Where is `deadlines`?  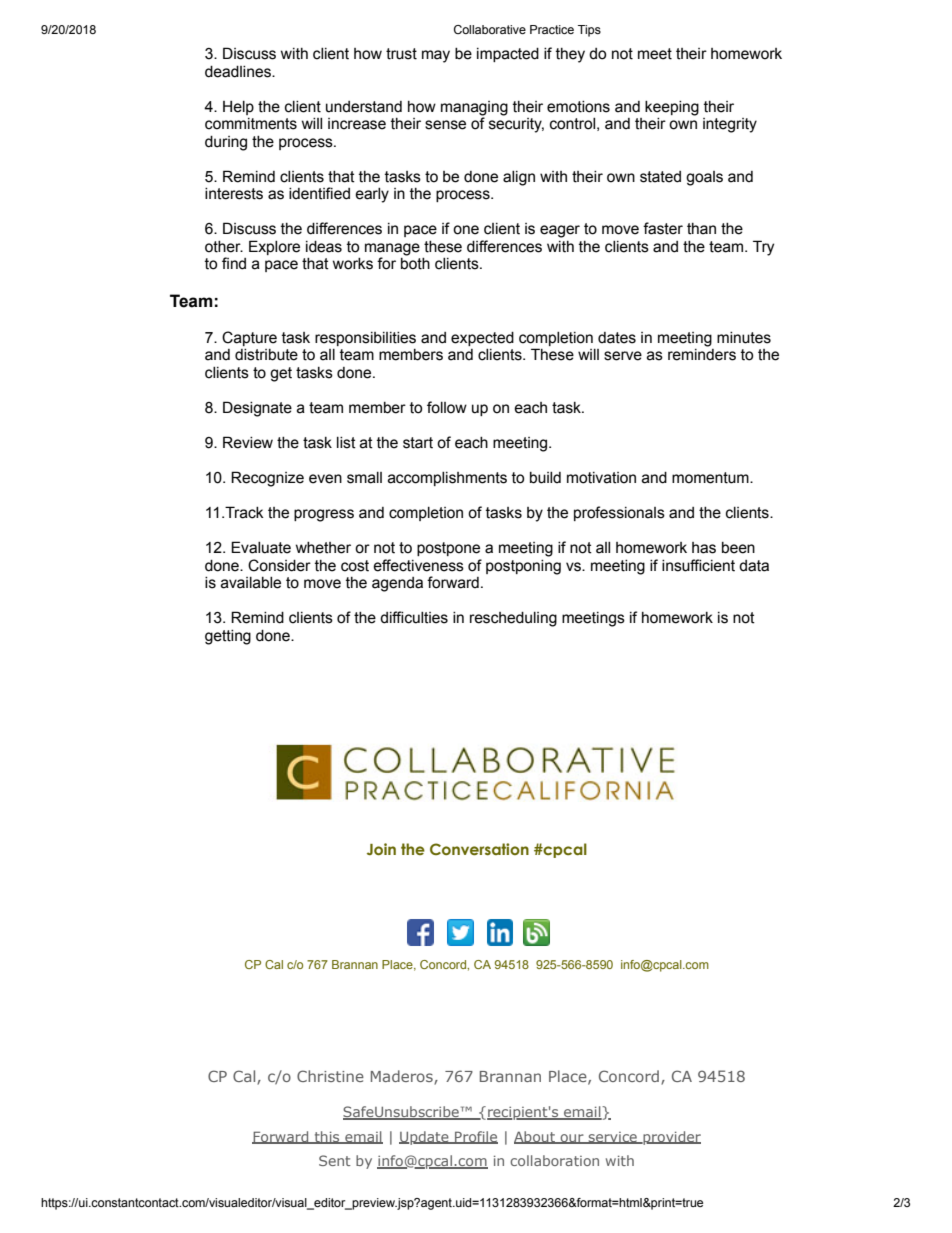
deadlines is located at coordinates (239, 72).
